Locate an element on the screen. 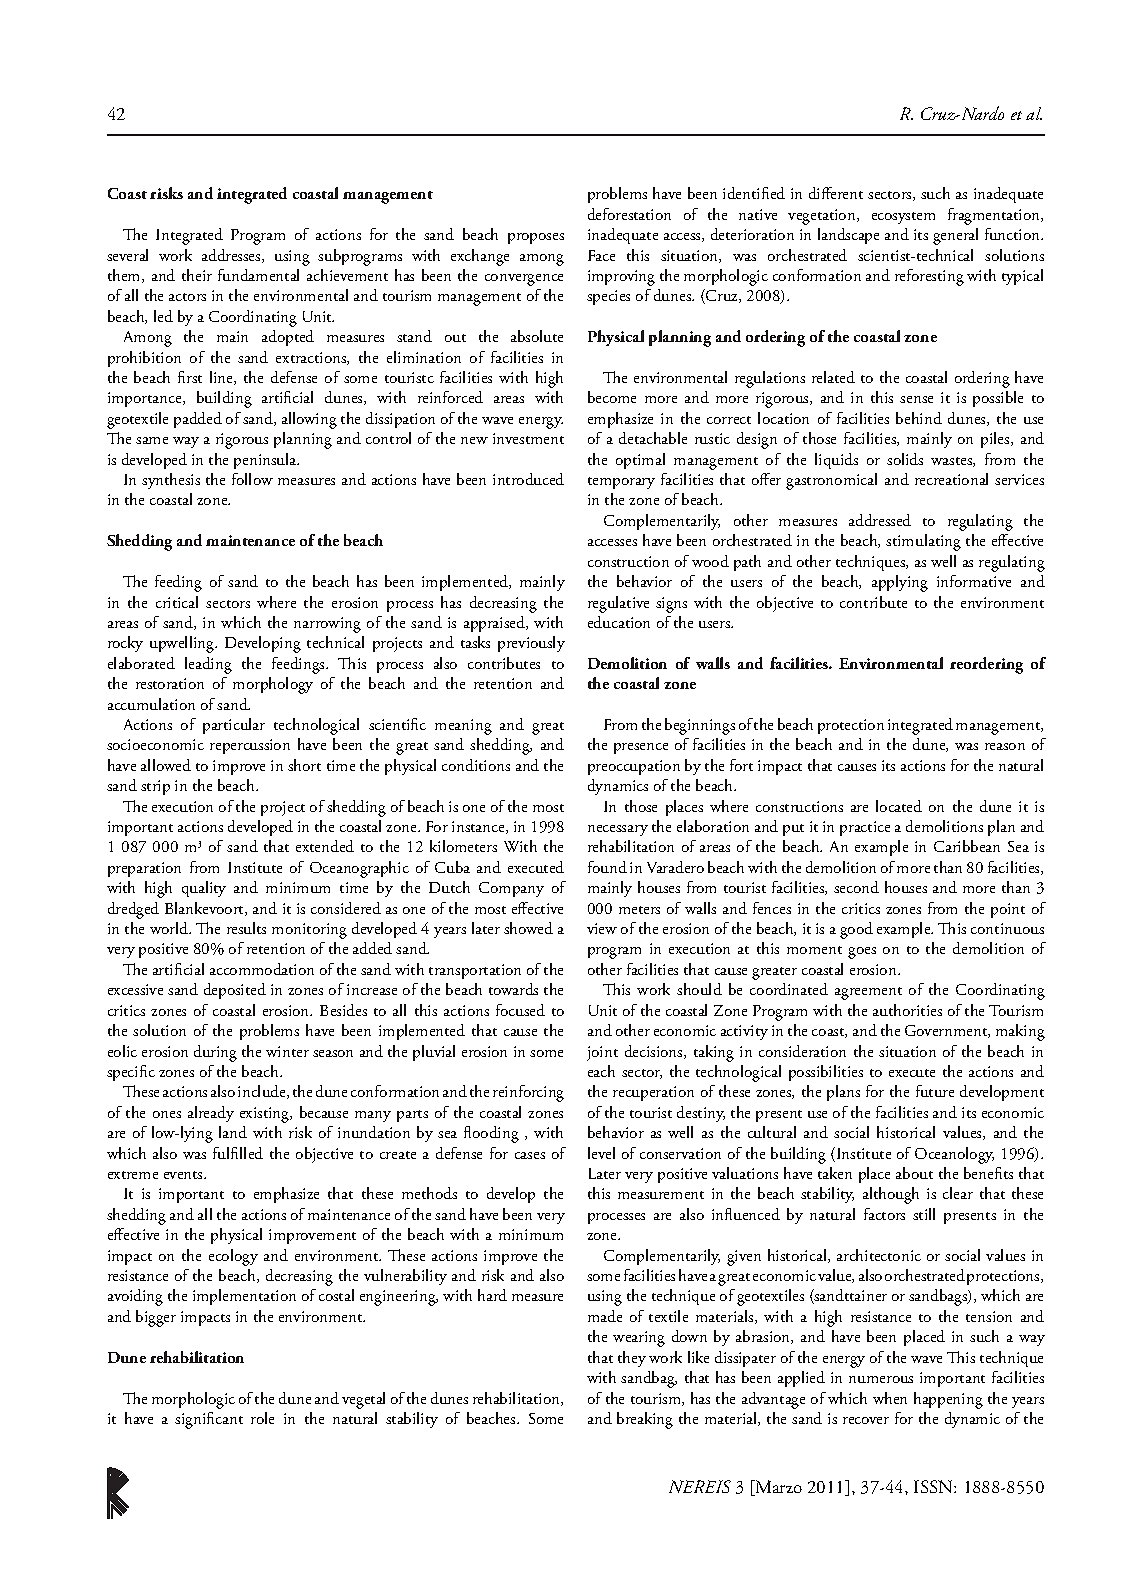  located is located at coordinates (899, 806).
